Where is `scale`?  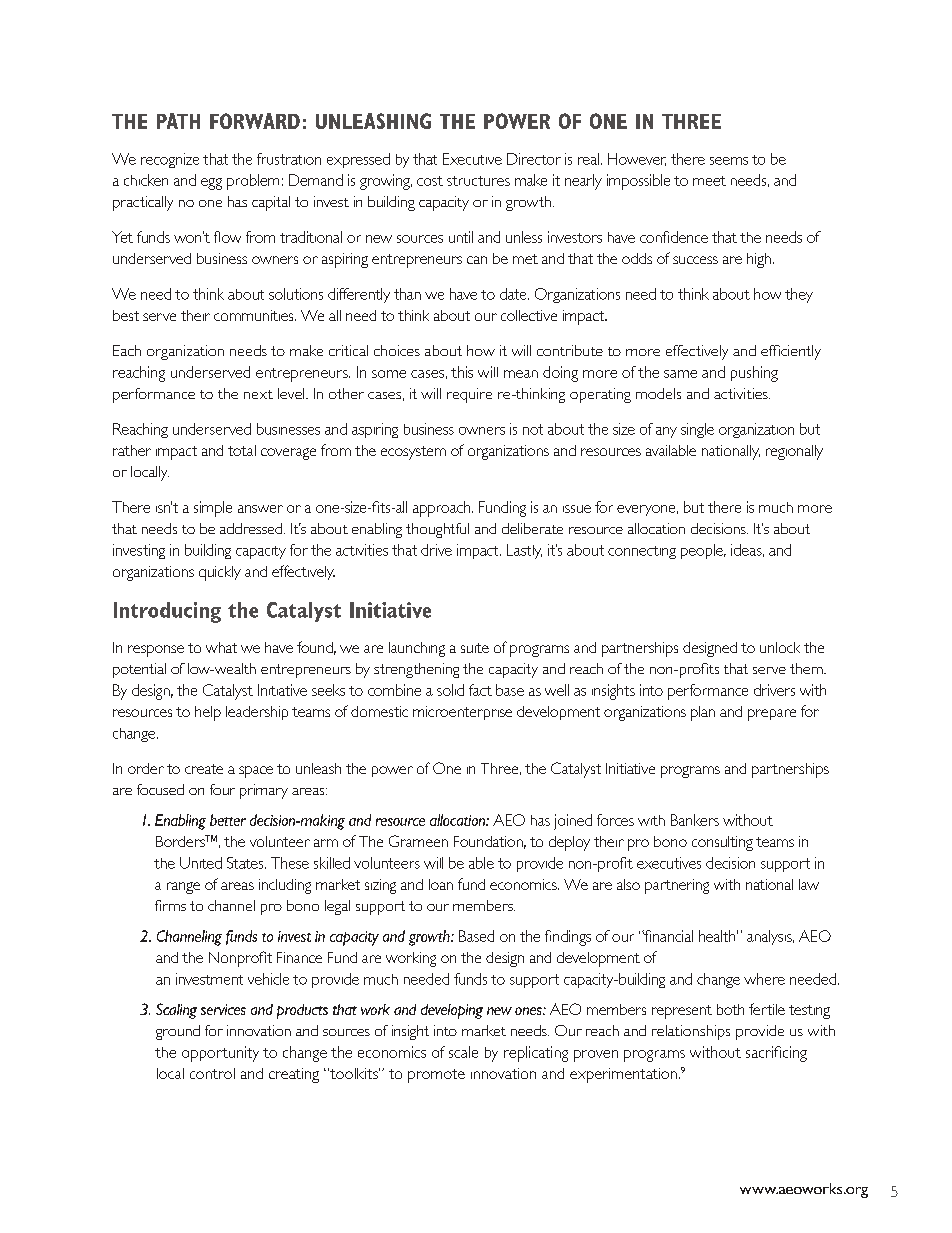 scale is located at coordinates (463, 1052).
